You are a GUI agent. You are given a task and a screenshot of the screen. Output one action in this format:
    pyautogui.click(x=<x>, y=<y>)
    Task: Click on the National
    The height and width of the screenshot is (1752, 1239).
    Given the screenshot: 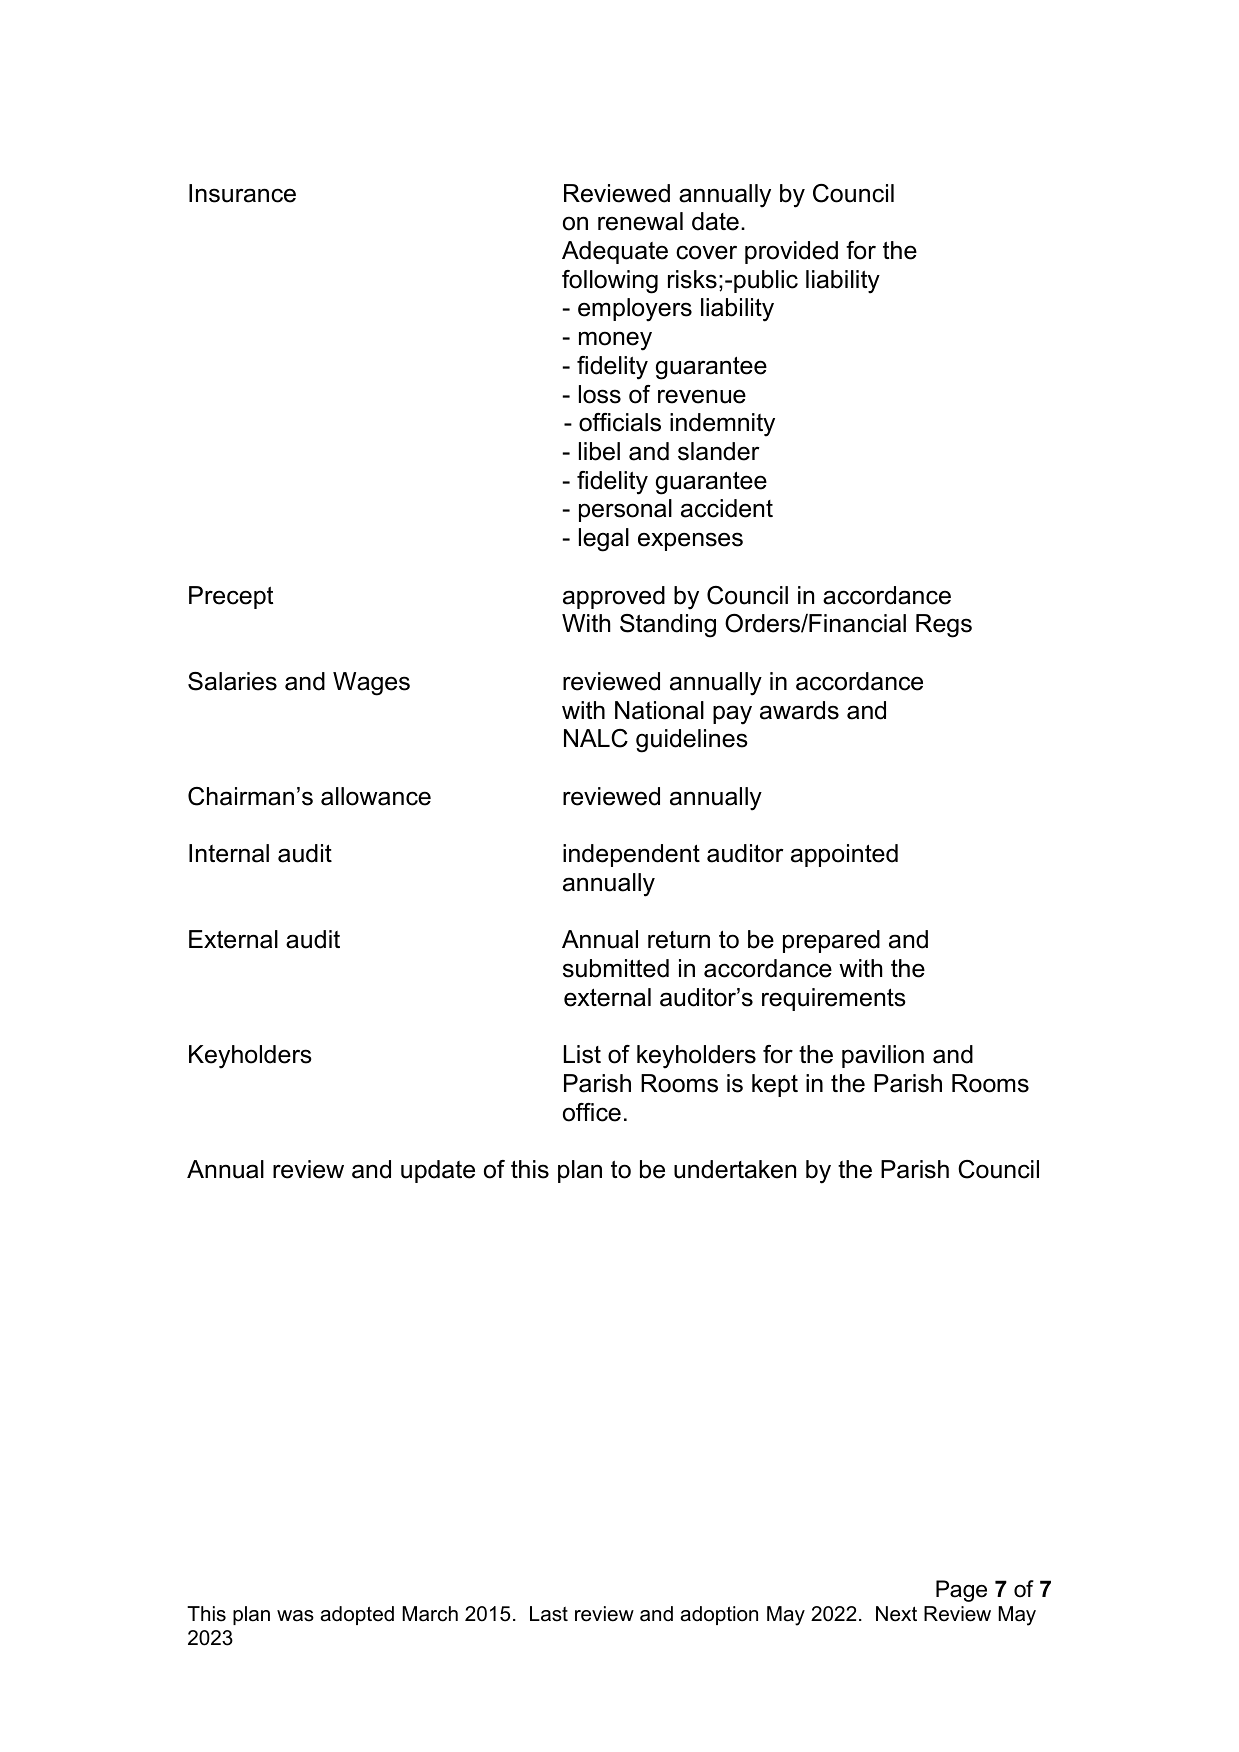 What is the action you would take?
    pyautogui.click(x=659, y=710)
